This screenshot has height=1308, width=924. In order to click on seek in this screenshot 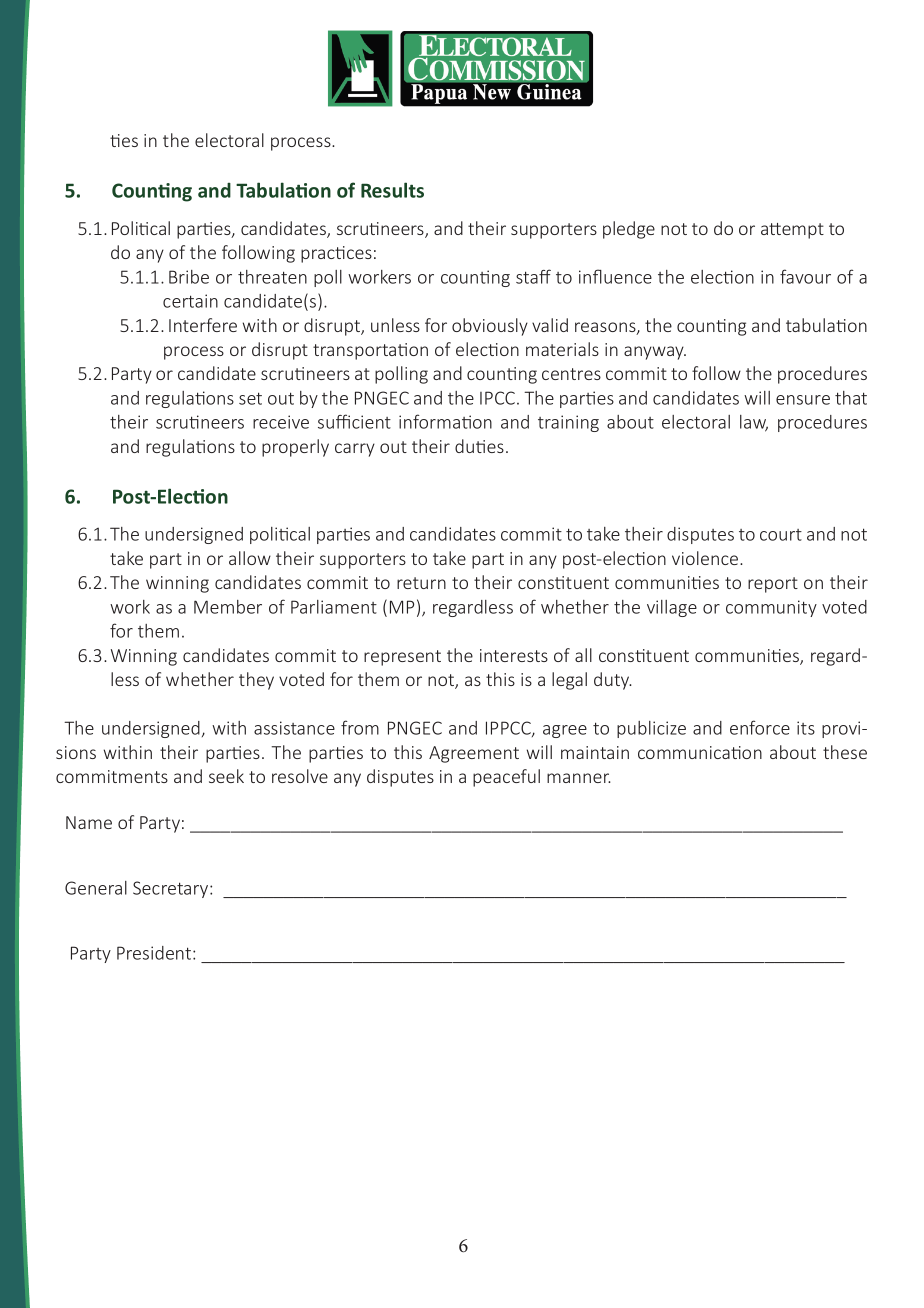, I will do `click(226, 776)`.
